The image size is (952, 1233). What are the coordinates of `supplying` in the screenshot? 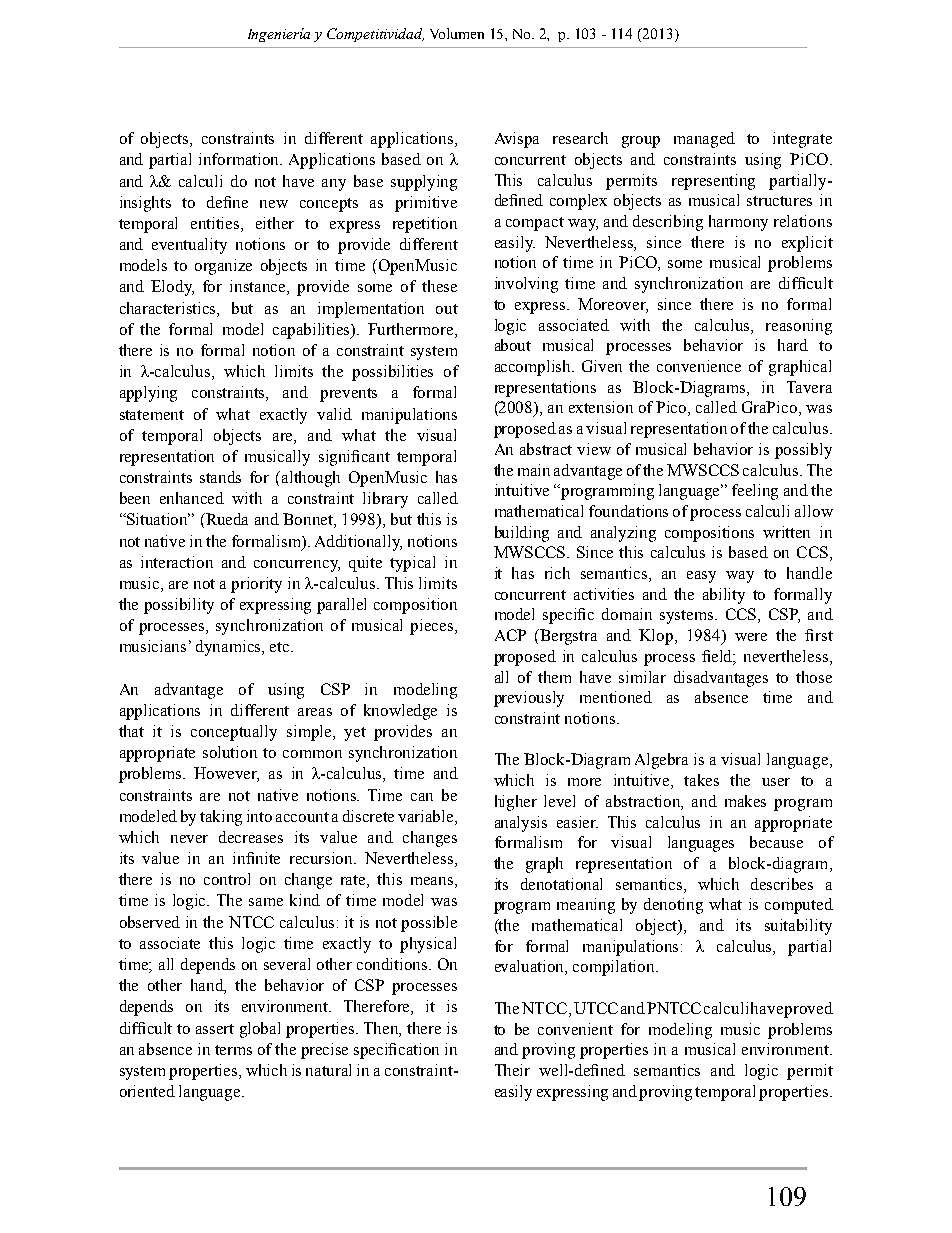 It's located at (424, 183).
